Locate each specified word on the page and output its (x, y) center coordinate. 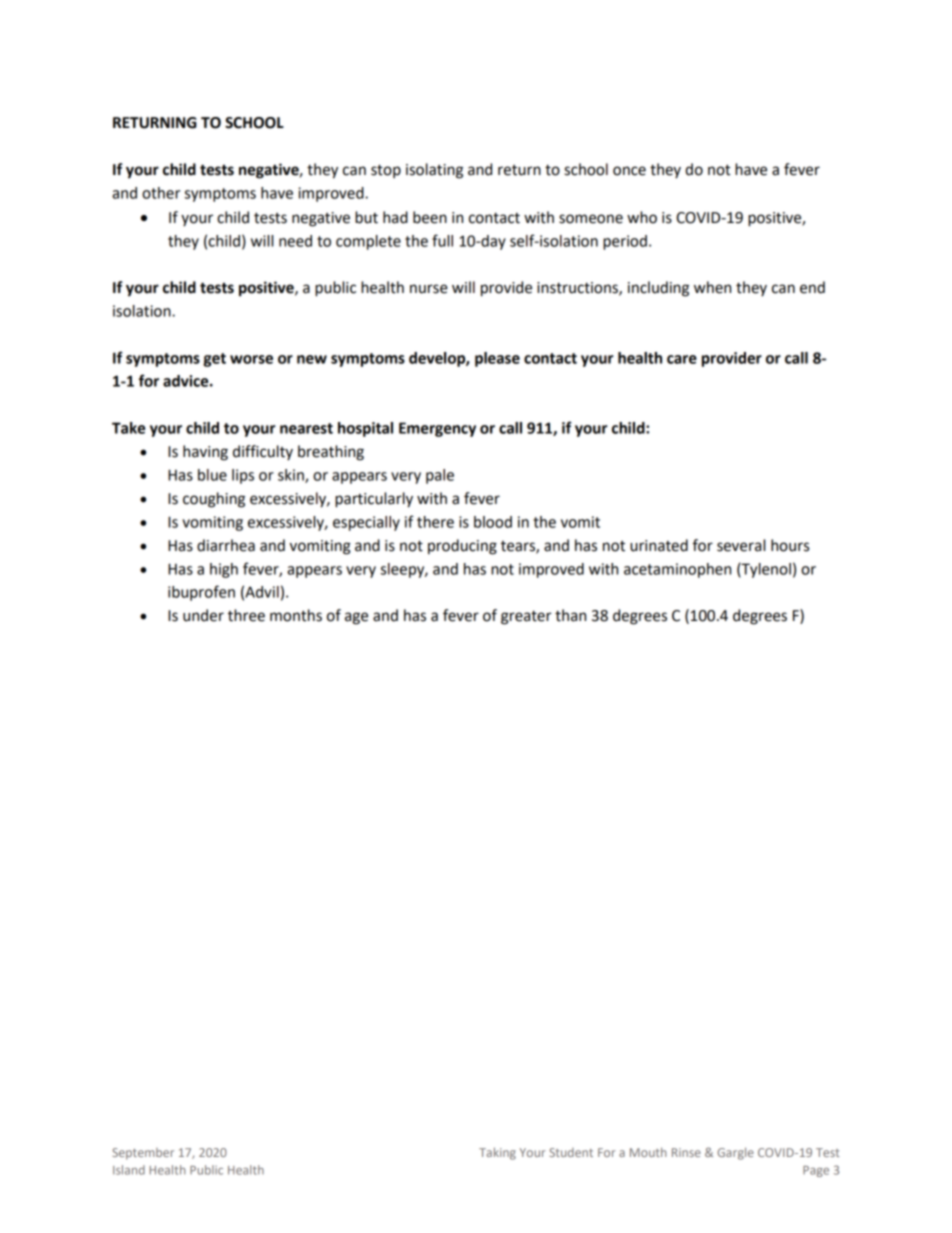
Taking (497, 1153)
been (430, 217)
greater (526, 617)
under (203, 615)
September (143, 1154)
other (161, 193)
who (642, 217)
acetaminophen (677, 570)
